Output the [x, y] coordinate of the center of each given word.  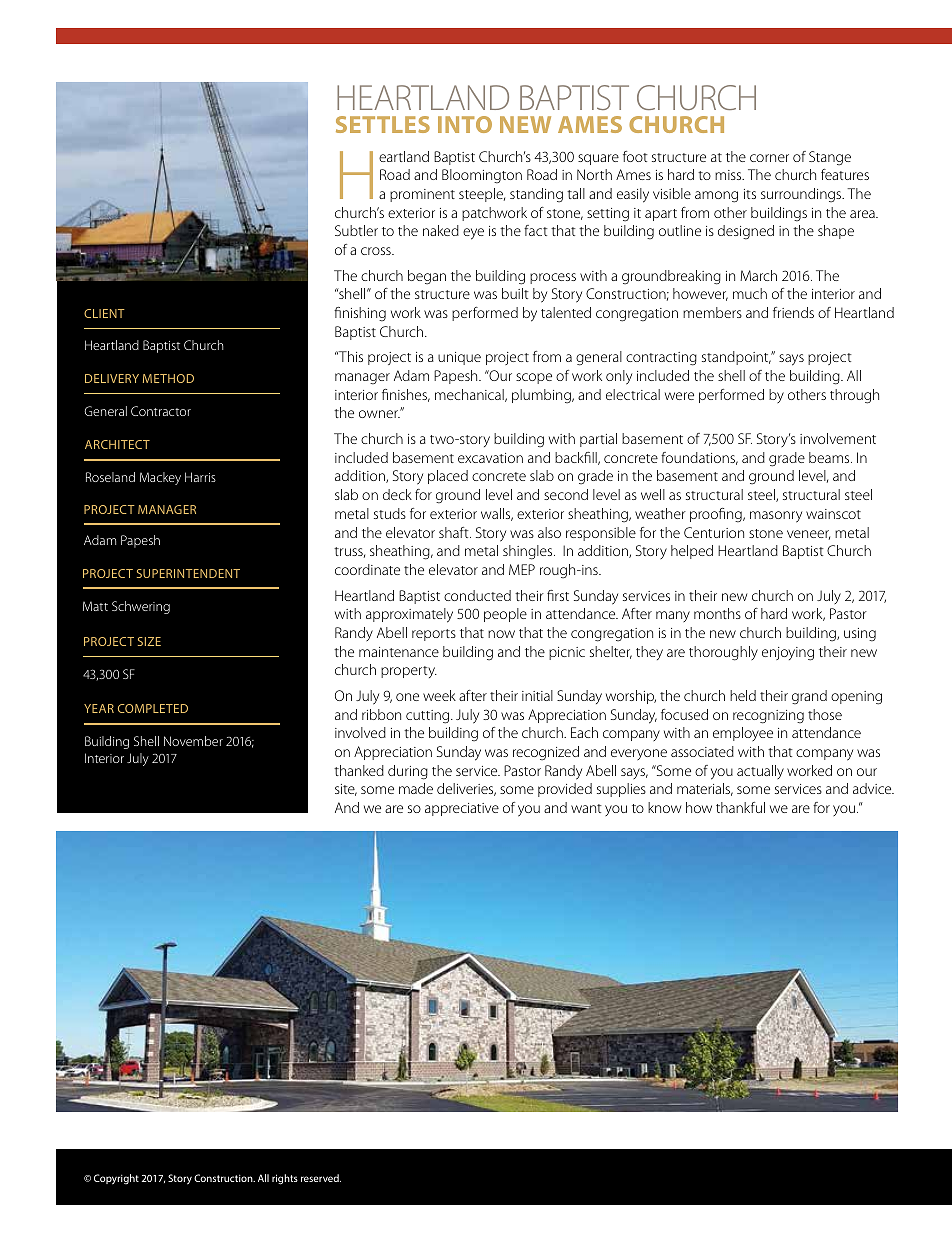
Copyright [116, 1179]
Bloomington [482, 176]
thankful [740, 807]
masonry [776, 517]
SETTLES [383, 124]
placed [448, 477]
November [193, 741]
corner [769, 158]
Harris [200, 477]
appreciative [462, 809]
